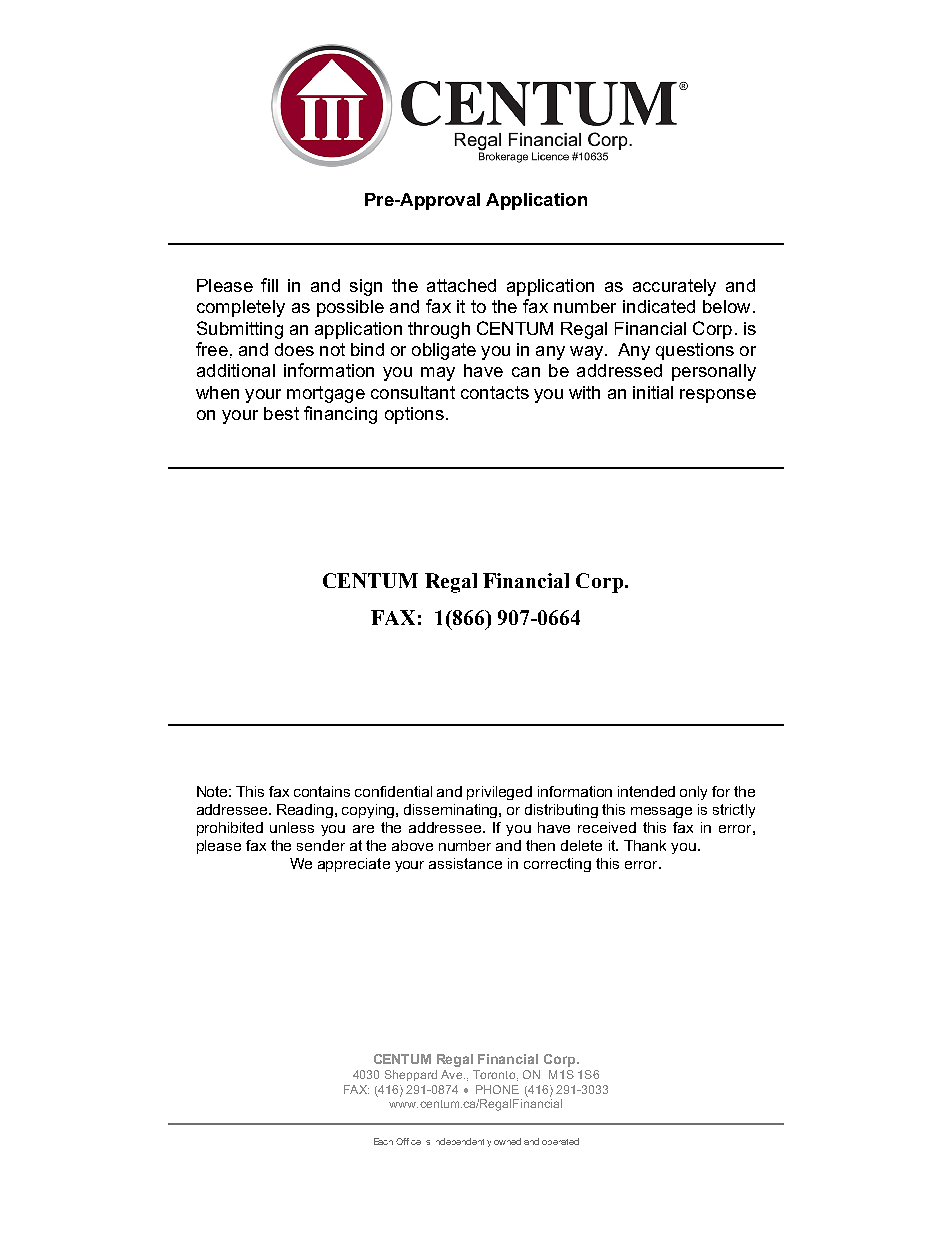  What do you see at coordinates (659, 306) in the screenshot?
I see `indicated` at bounding box center [659, 306].
